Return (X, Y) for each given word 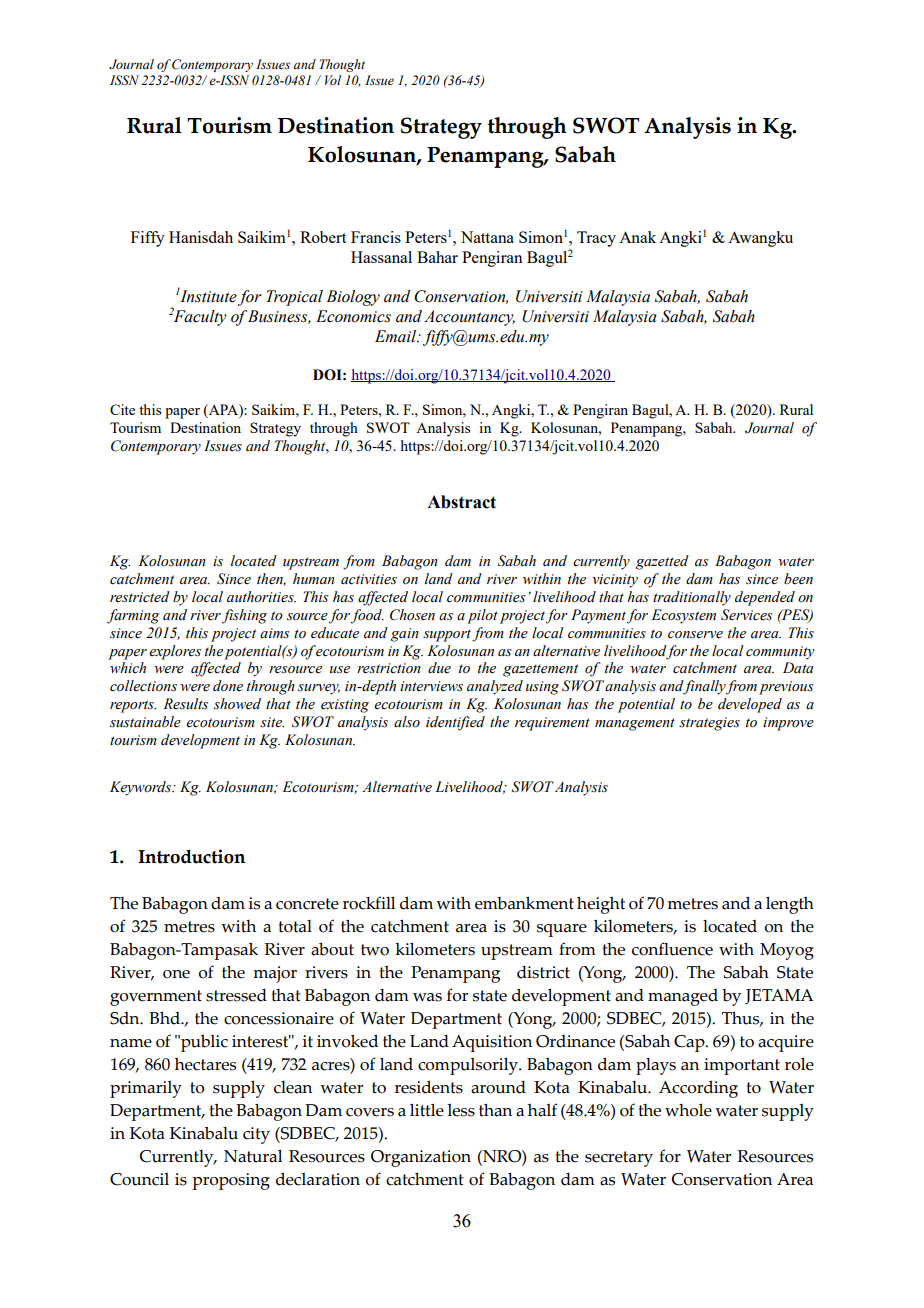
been (798, 579)
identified (455, 723)
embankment (524, 903)
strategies (709, 724)
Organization (421, 1158)
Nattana (487, 237)
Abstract (461, 502)
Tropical (294, 298)
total (295, 926)
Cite (122, 409)
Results (185, 704)
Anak (637, 237)
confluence (672, 949)
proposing (231, 1181)
